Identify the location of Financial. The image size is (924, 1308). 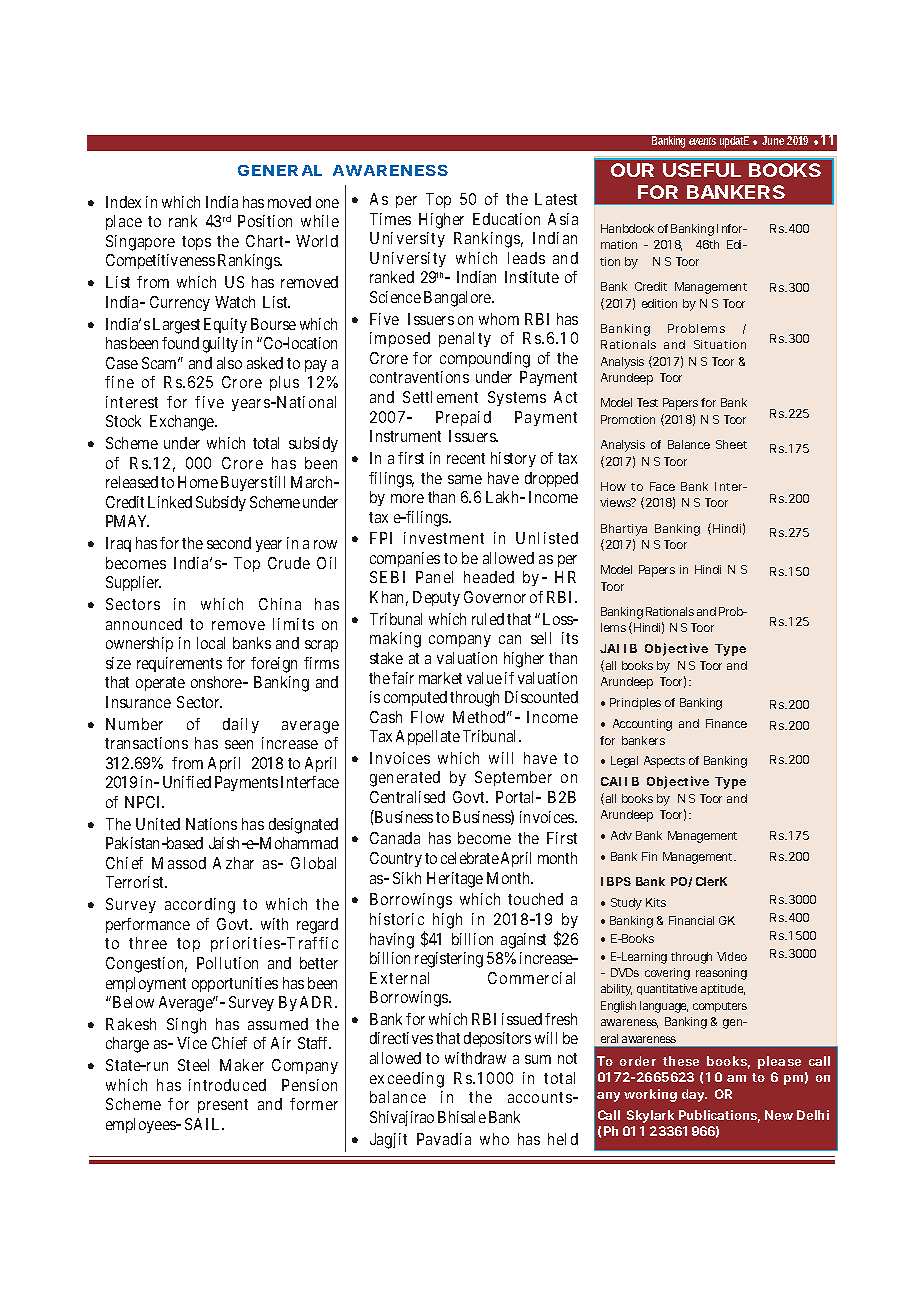
(691, 920).
